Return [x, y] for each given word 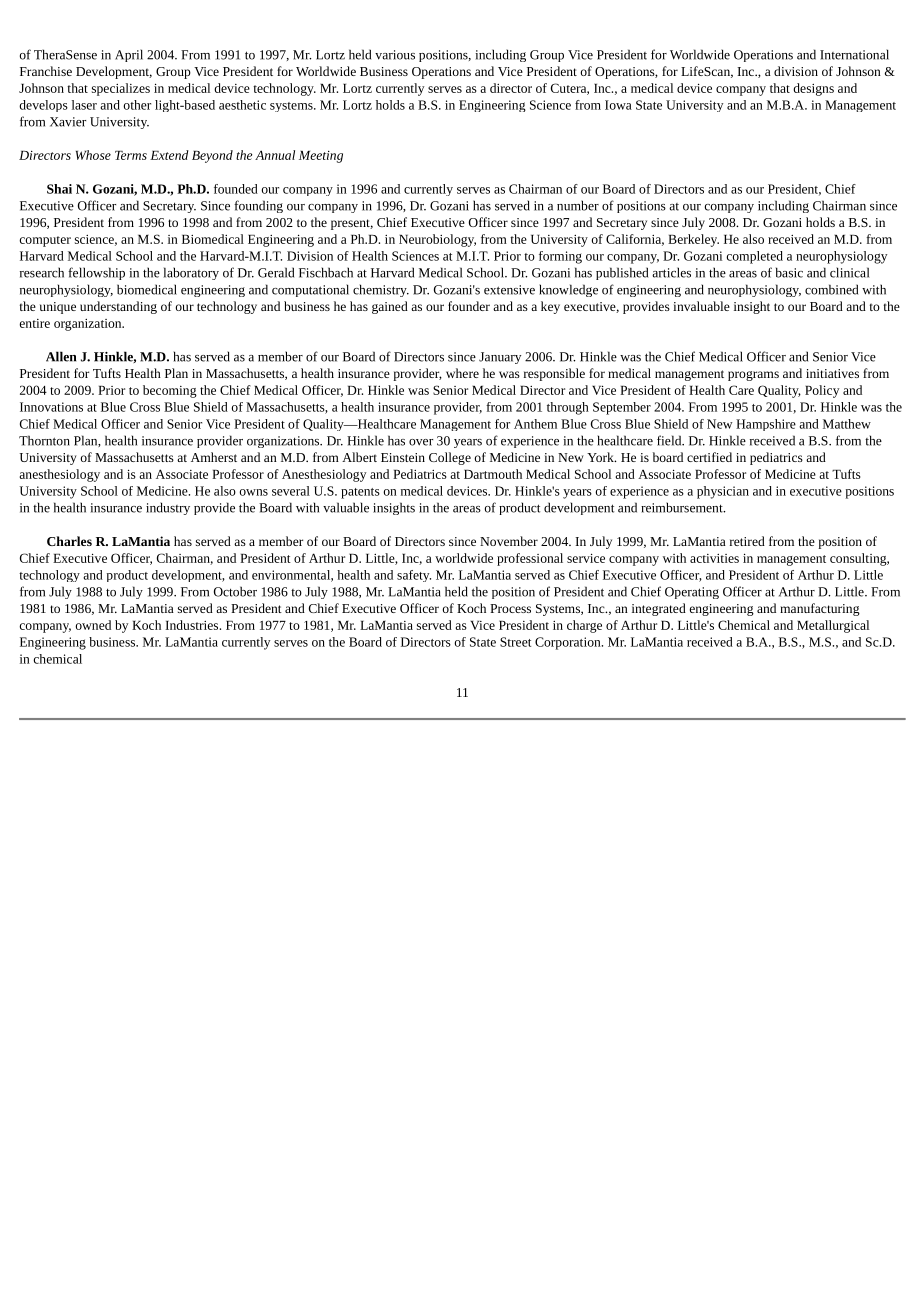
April [129, 55]
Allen [61, 356]
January [500, 358]
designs [813, 89]
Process [510, 608]
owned [93, 625]
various [395, 55]
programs [753, 376]
